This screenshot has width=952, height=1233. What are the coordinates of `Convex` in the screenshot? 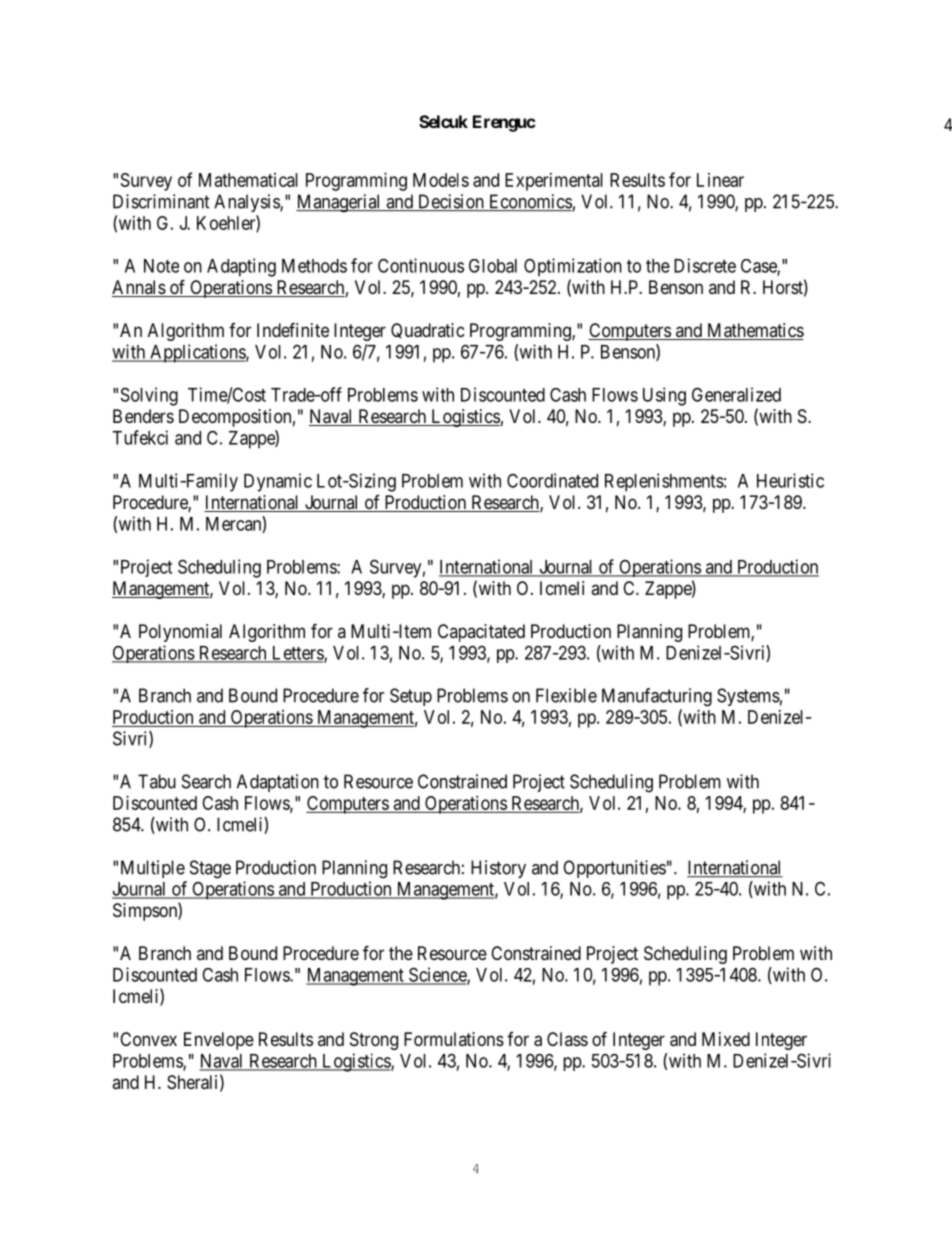 It's located at (148, 1039).
